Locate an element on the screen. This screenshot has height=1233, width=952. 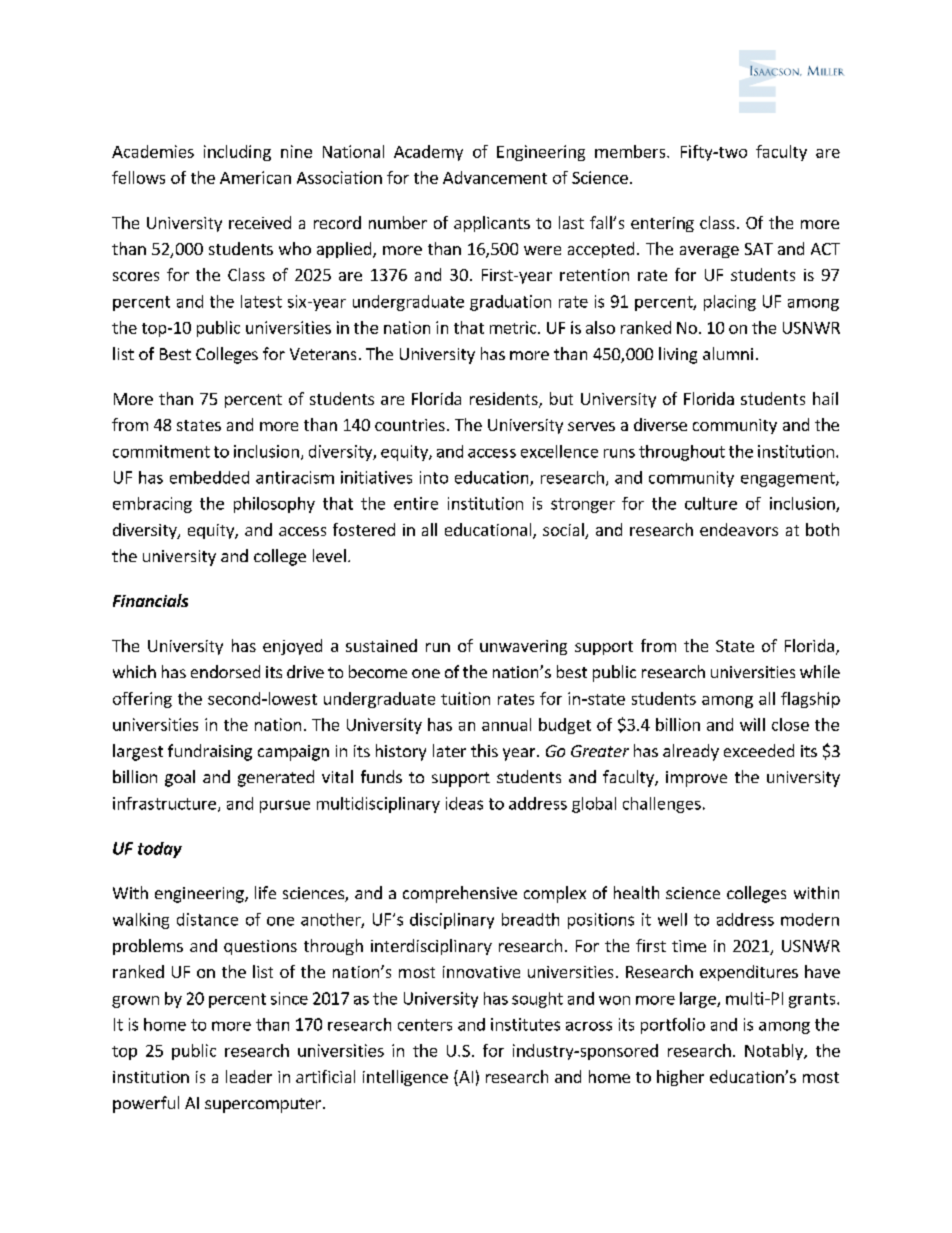
American is located at coordinates (255, 177).
